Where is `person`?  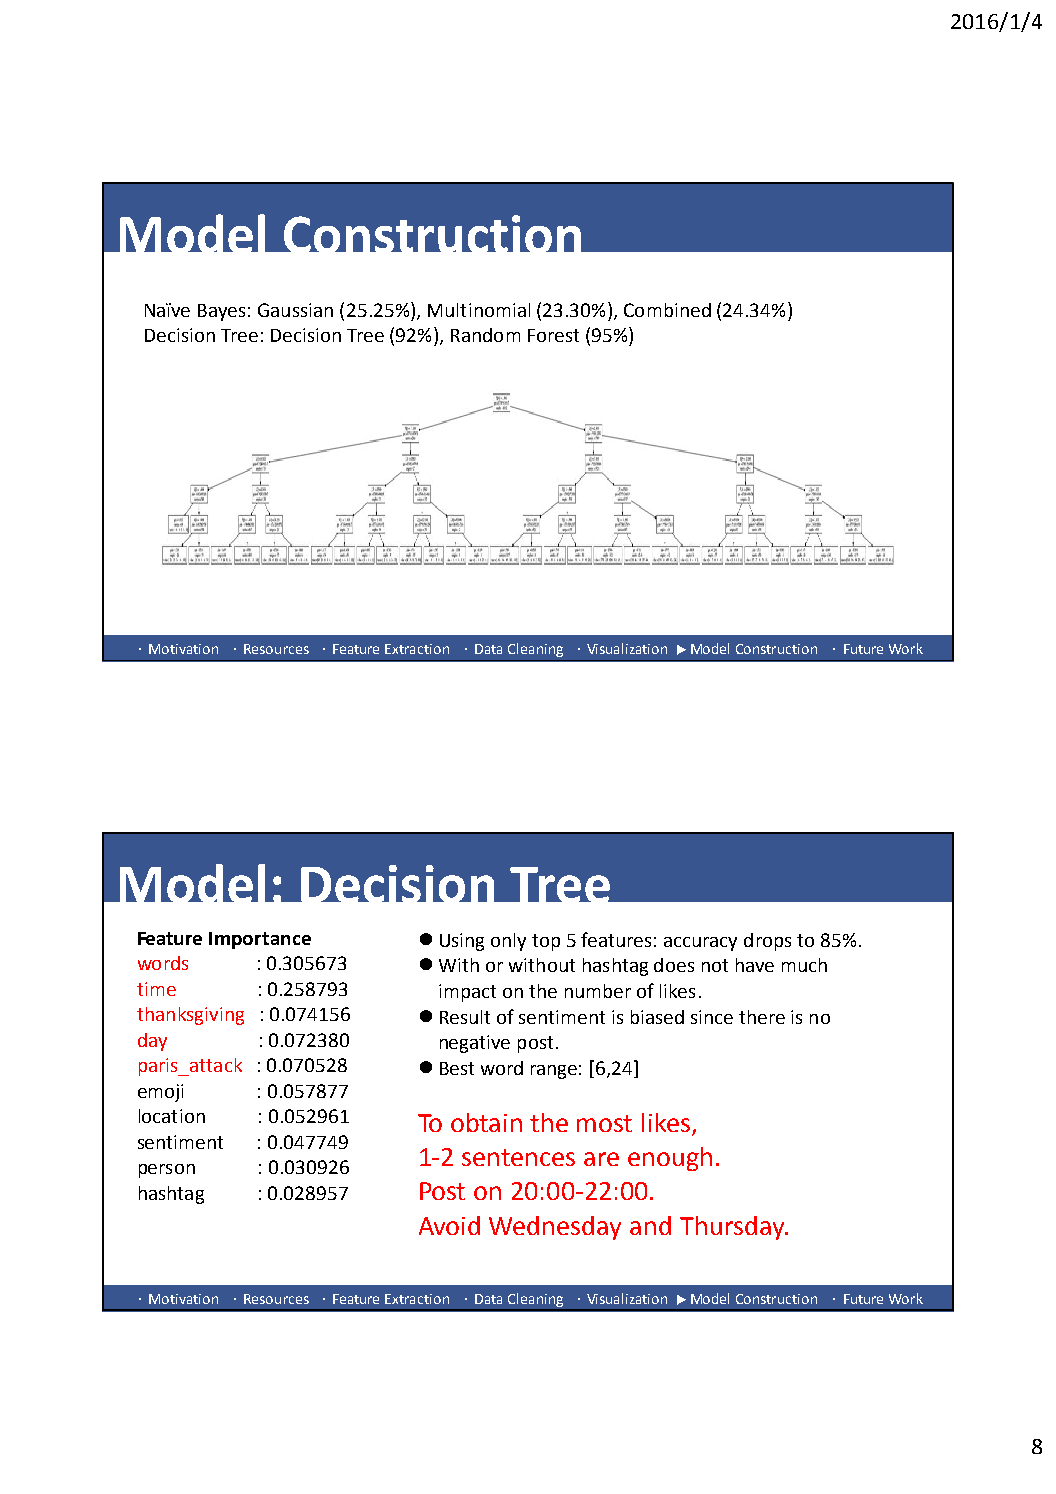 person is located at coordinates (167, 1171).
